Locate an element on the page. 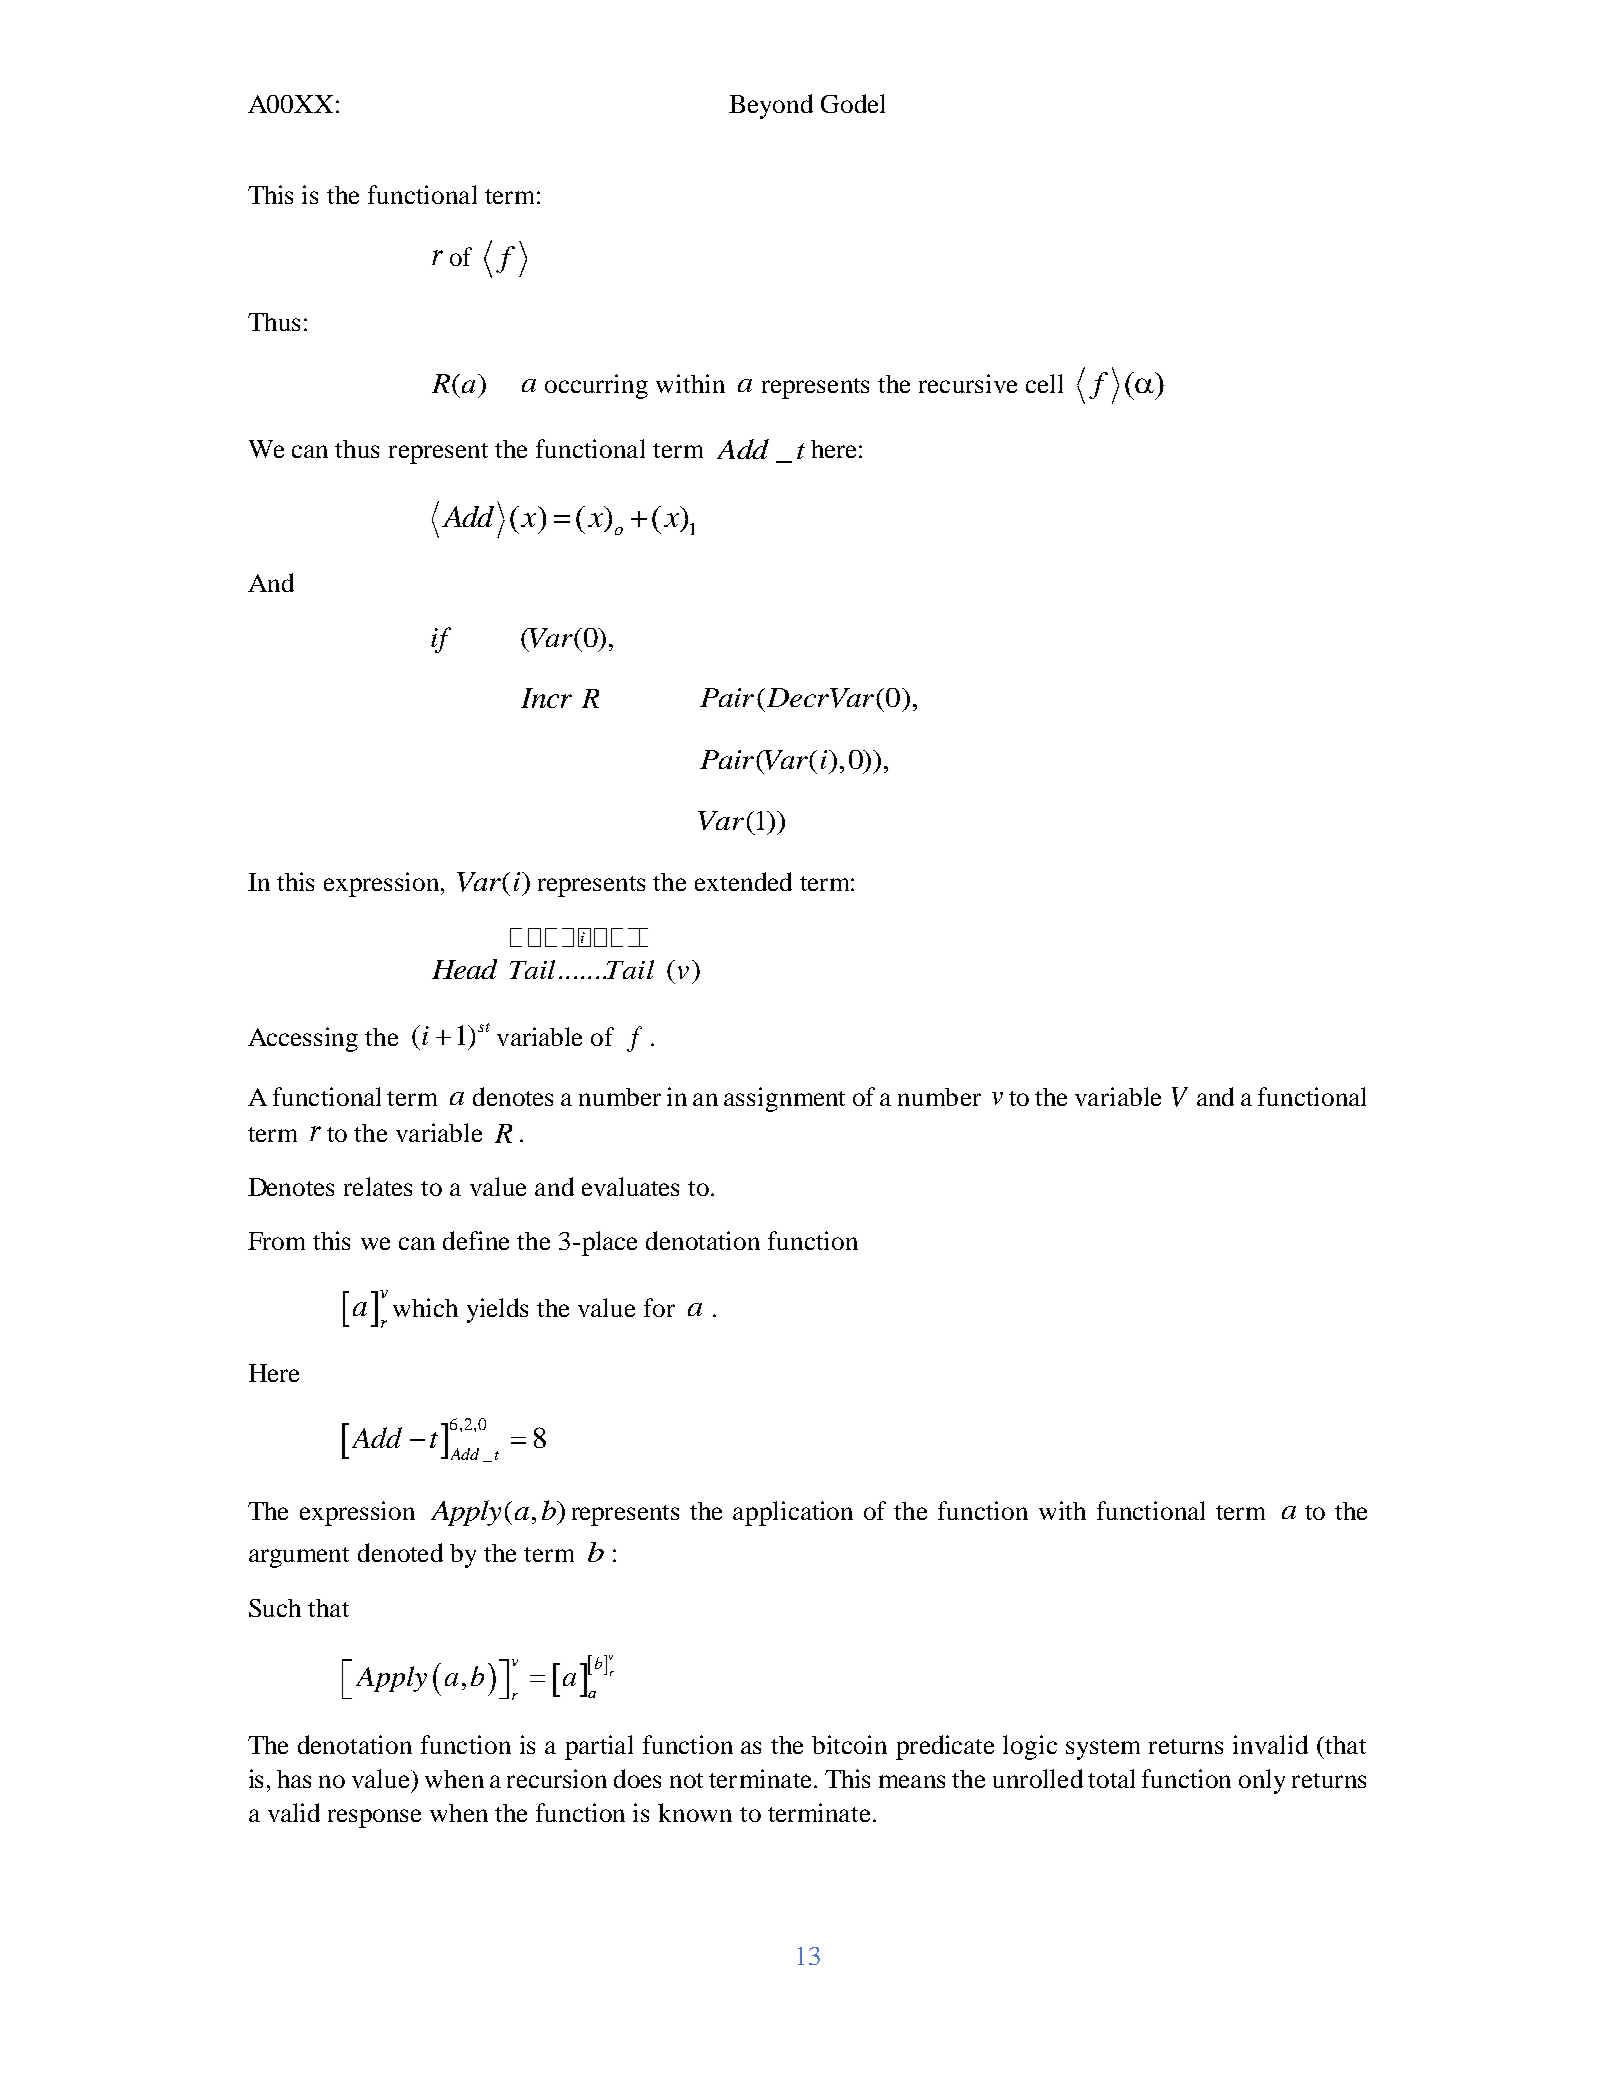 This document has height=2090, width=1615. total is located at coordinates (1111, 1778).
